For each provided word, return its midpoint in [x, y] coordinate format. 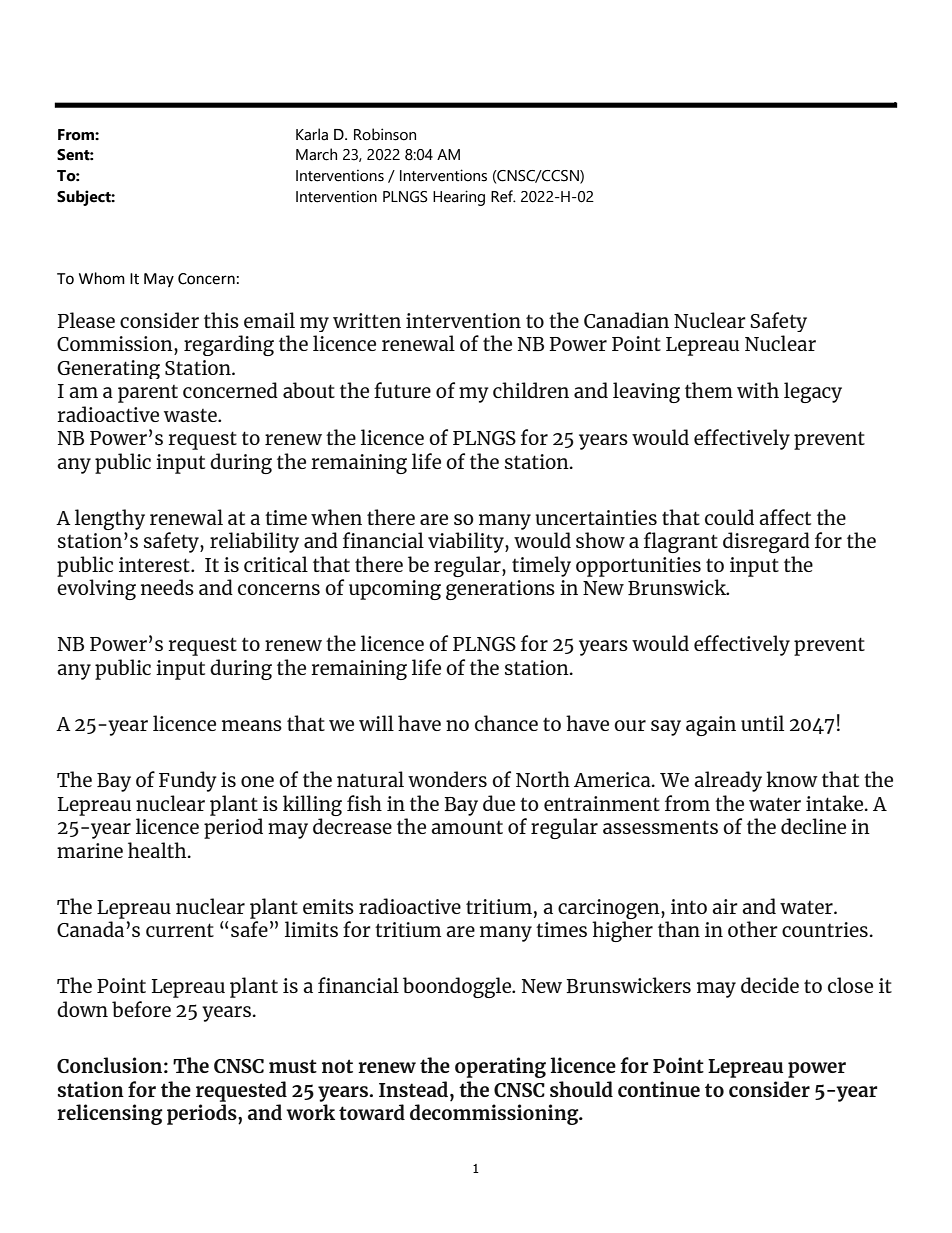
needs [167, 587]
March [316, 154]
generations [500, 590]
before [141, 1009]
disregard [766, 542]
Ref [503, 196]
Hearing [459, 198]
